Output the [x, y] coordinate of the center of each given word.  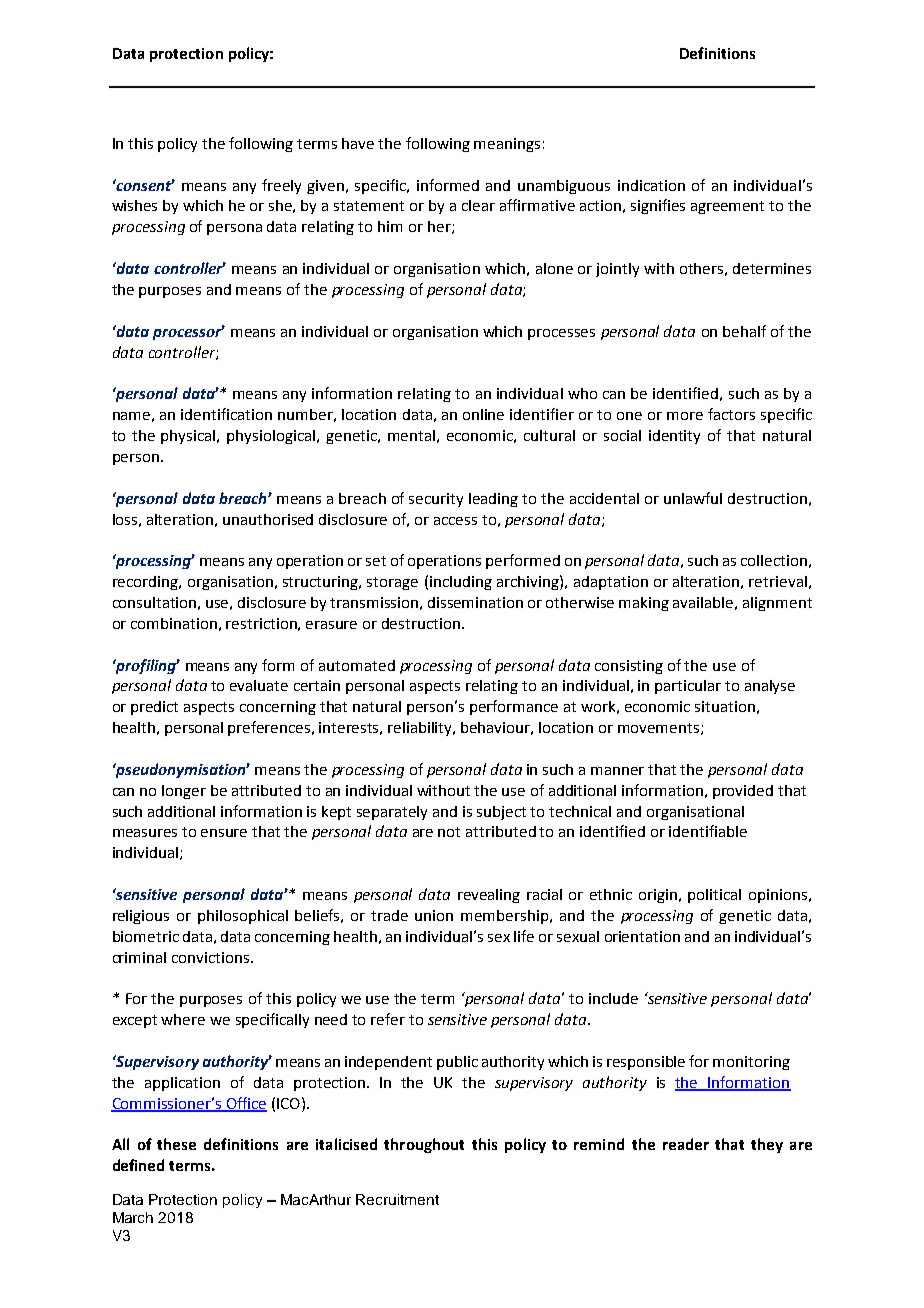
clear [478, 205]
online [483, 414]
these [176, 1144]
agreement [727, 207]
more [685, 416]
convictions [212, 957]
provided [743, 792]
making [644, 604]
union [434, 915]
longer [184, 792]
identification [226, 414]
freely [281, 186]
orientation [642, 936]
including [461, 583]
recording [146, 583]
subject [501, 813]
